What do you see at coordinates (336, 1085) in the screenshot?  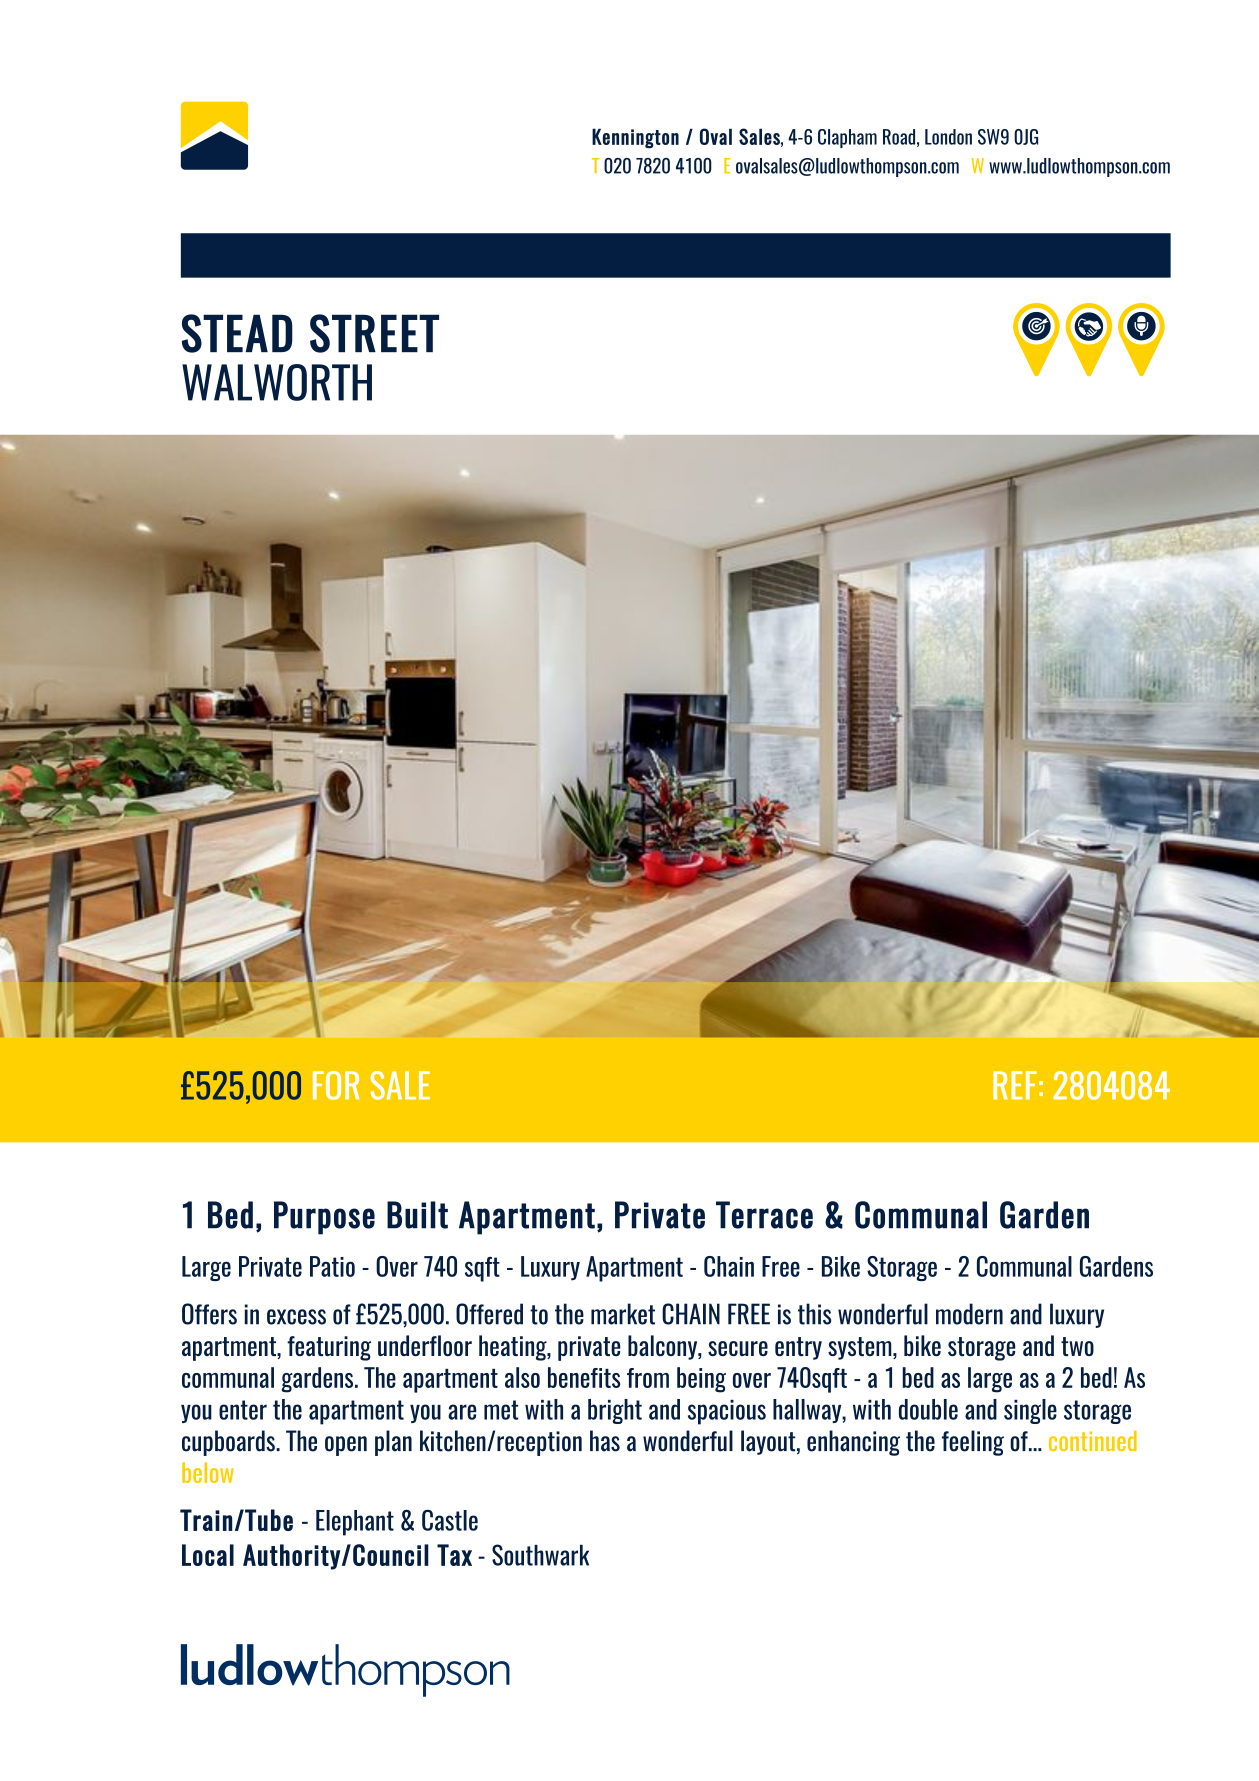 I see `FOR` at bounding box center [336, 1085].
